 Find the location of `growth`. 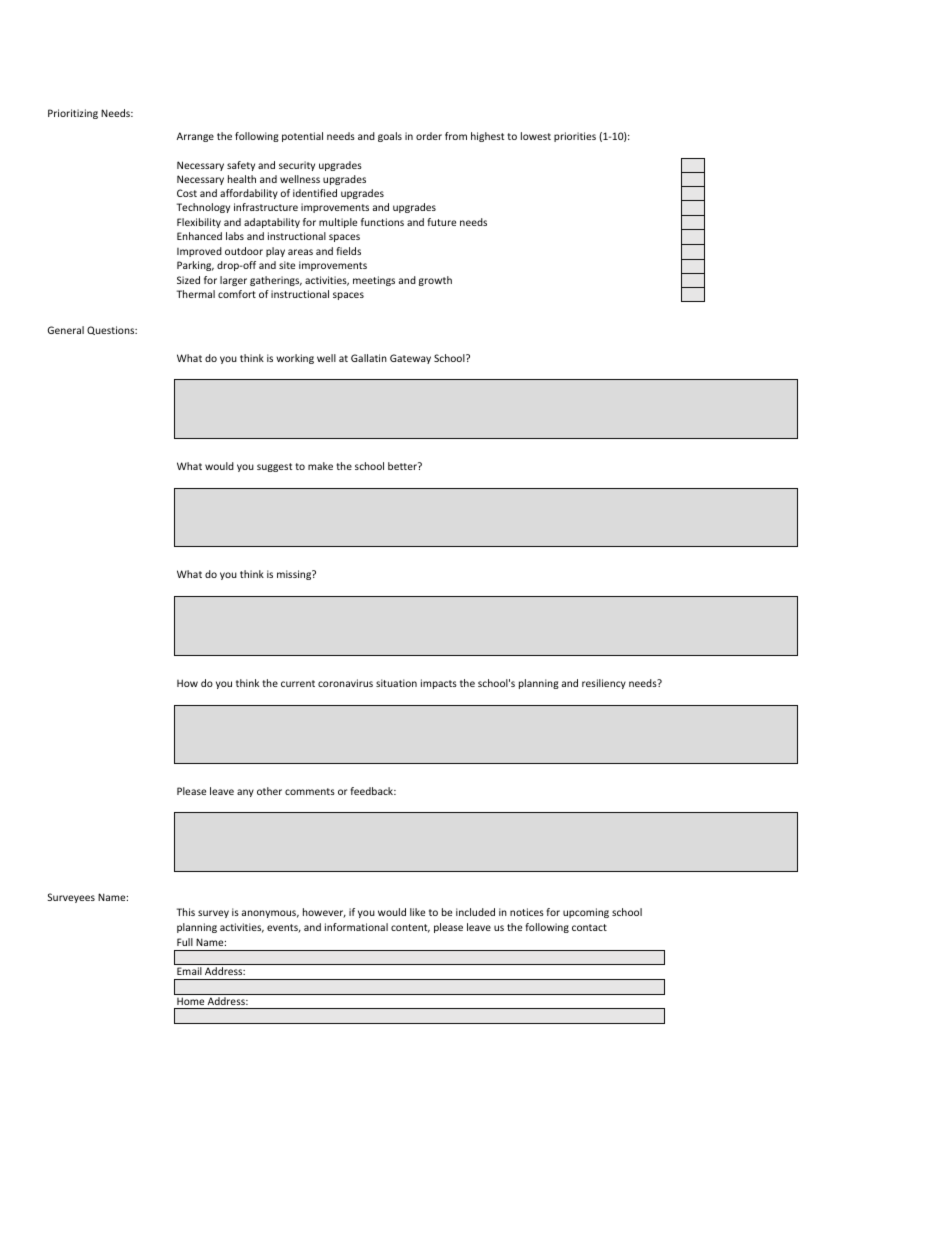

growth is located at coordinates (435, 281).
